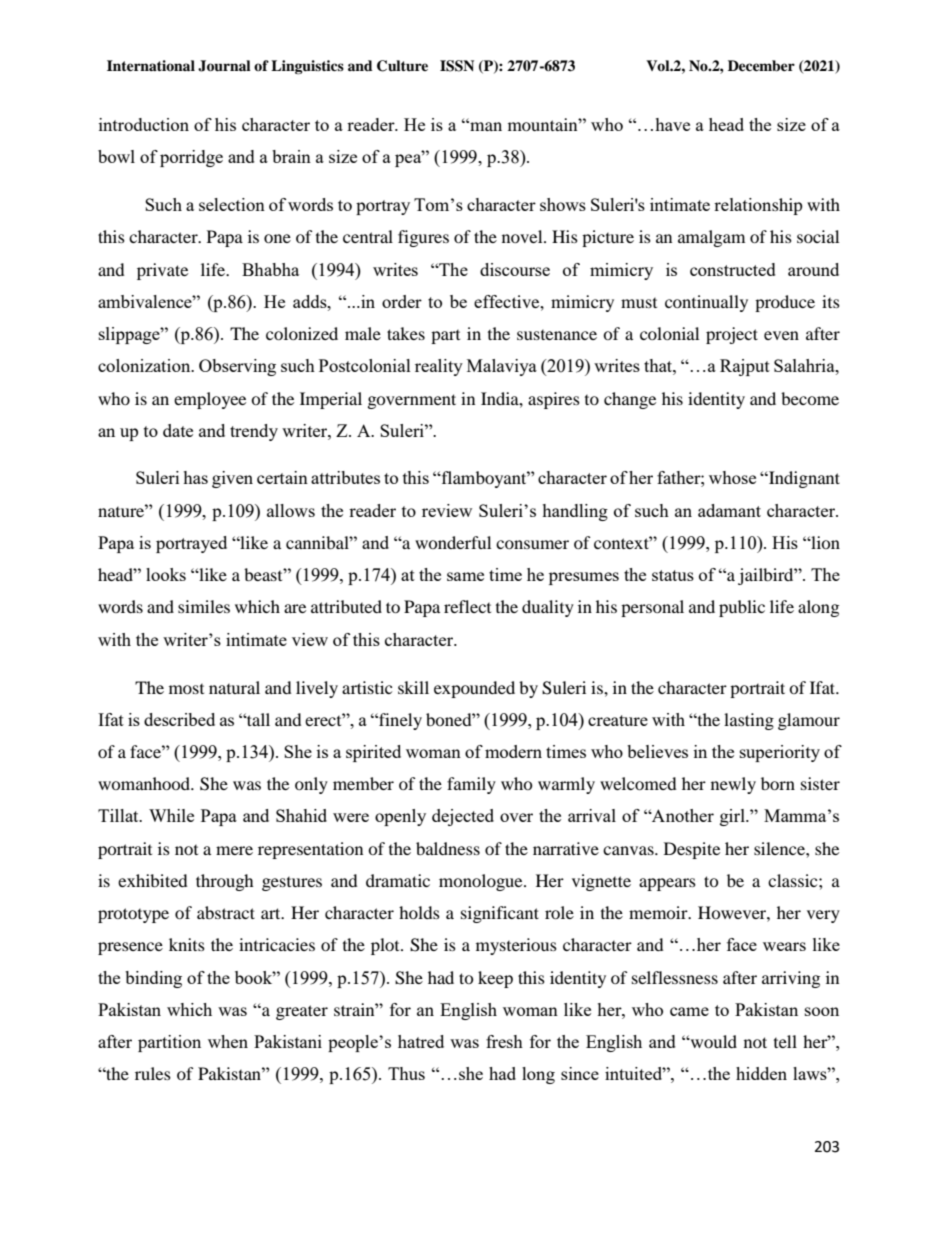  Describe the element at coordinates (224, 66) in the image. I see `Journal` at that location.
